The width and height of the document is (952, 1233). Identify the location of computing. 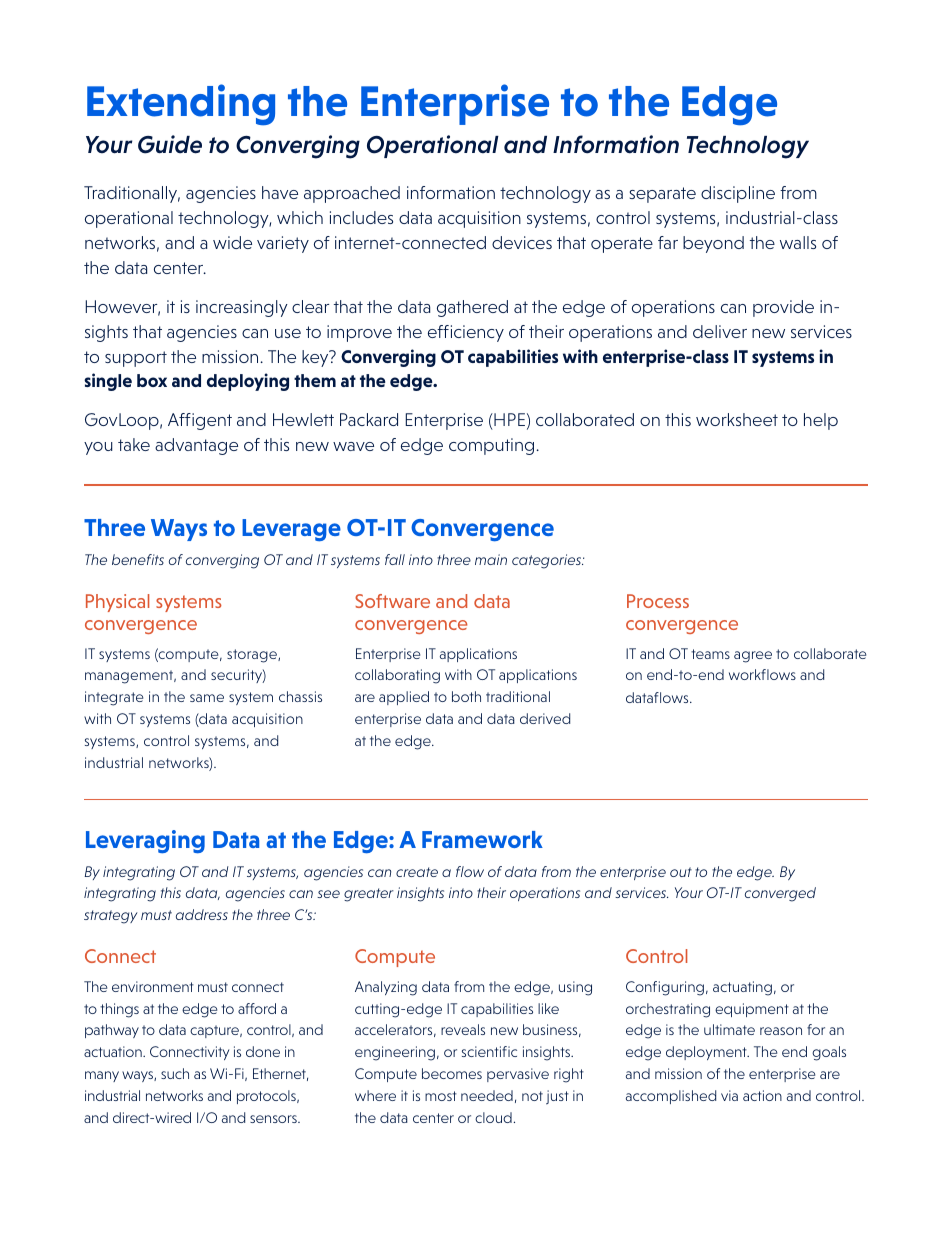
(493, 446).
